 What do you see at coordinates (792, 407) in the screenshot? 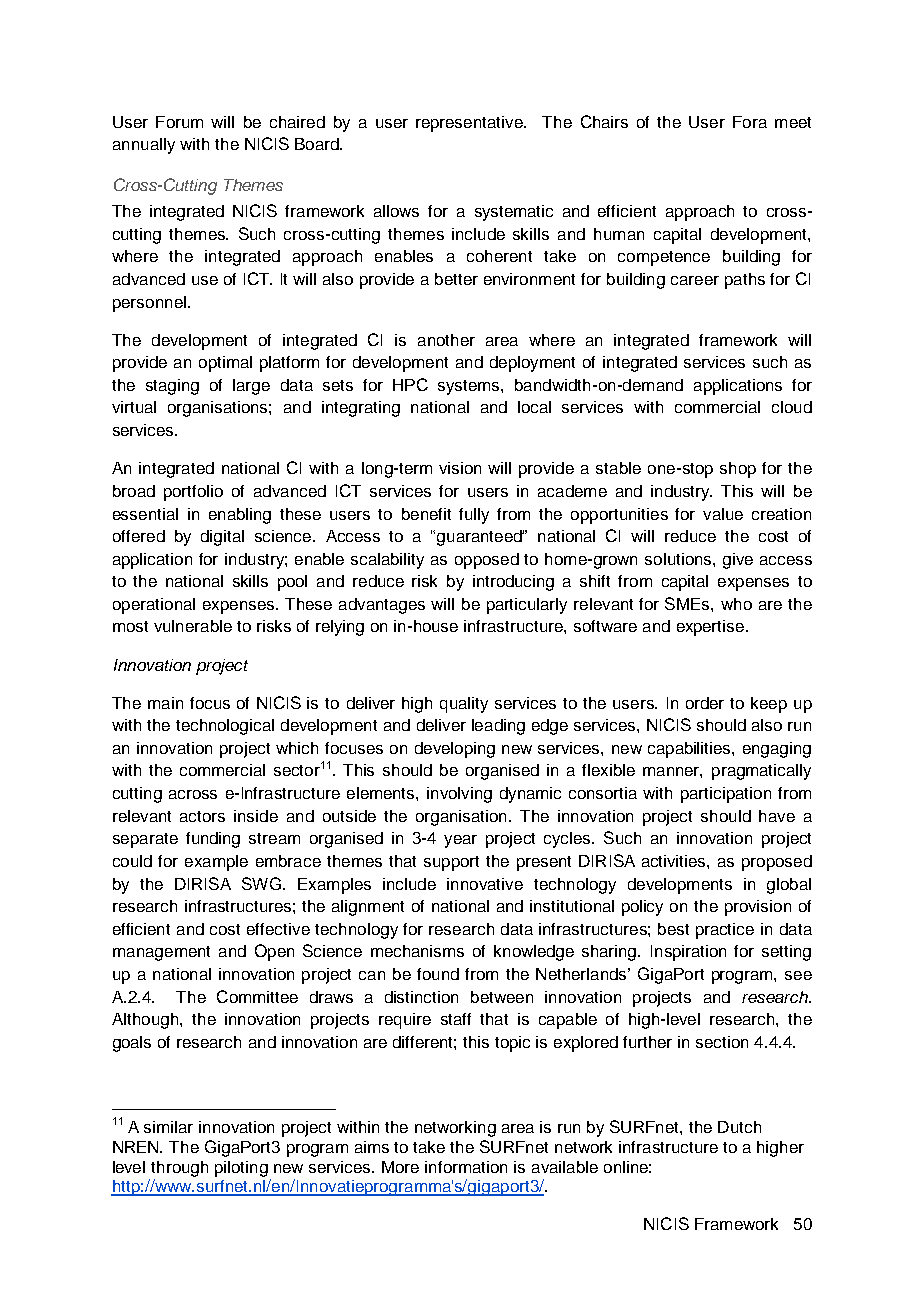
I see `cloud` at bounding box center [792, 407].
